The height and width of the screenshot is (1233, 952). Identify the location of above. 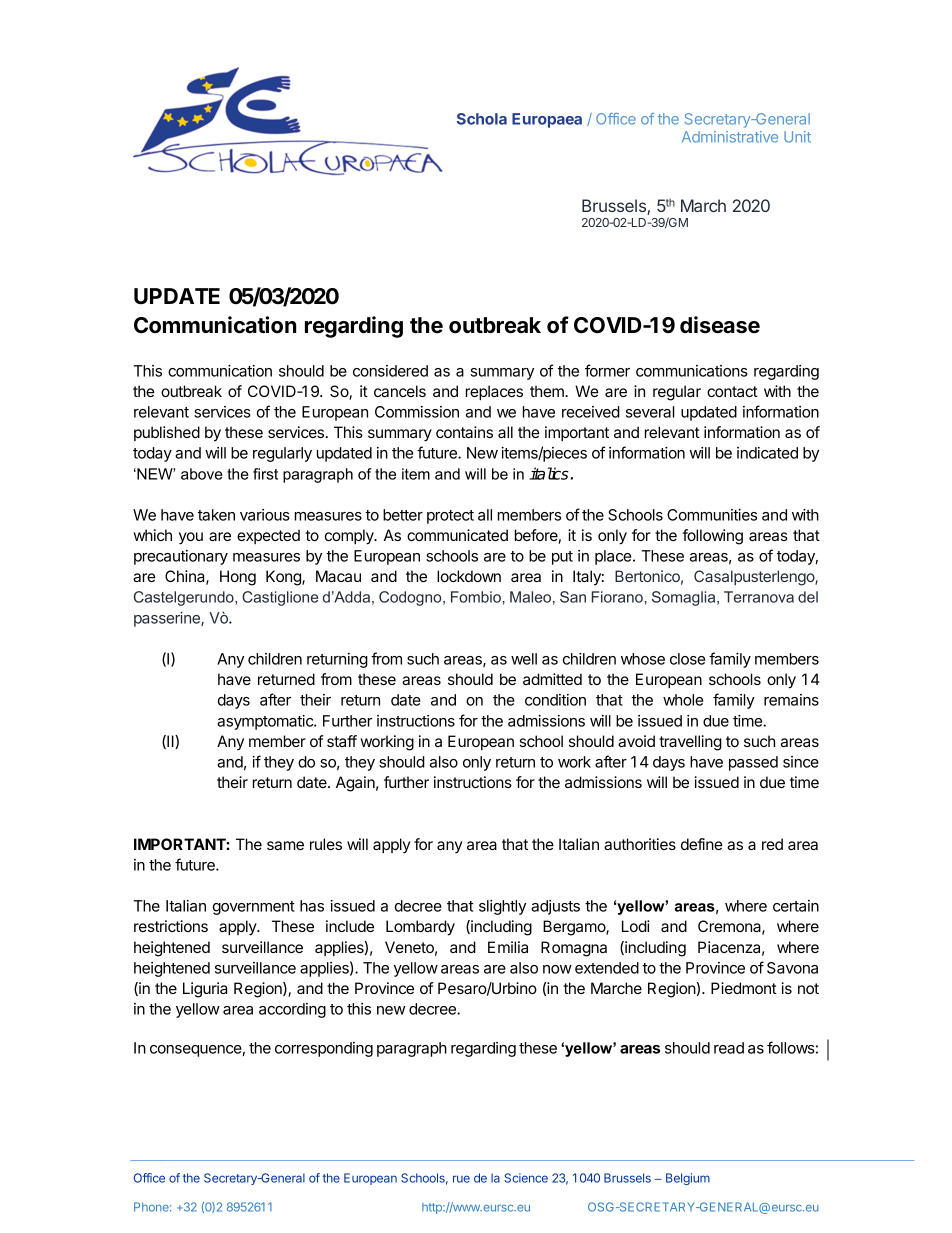
(202, 474).
